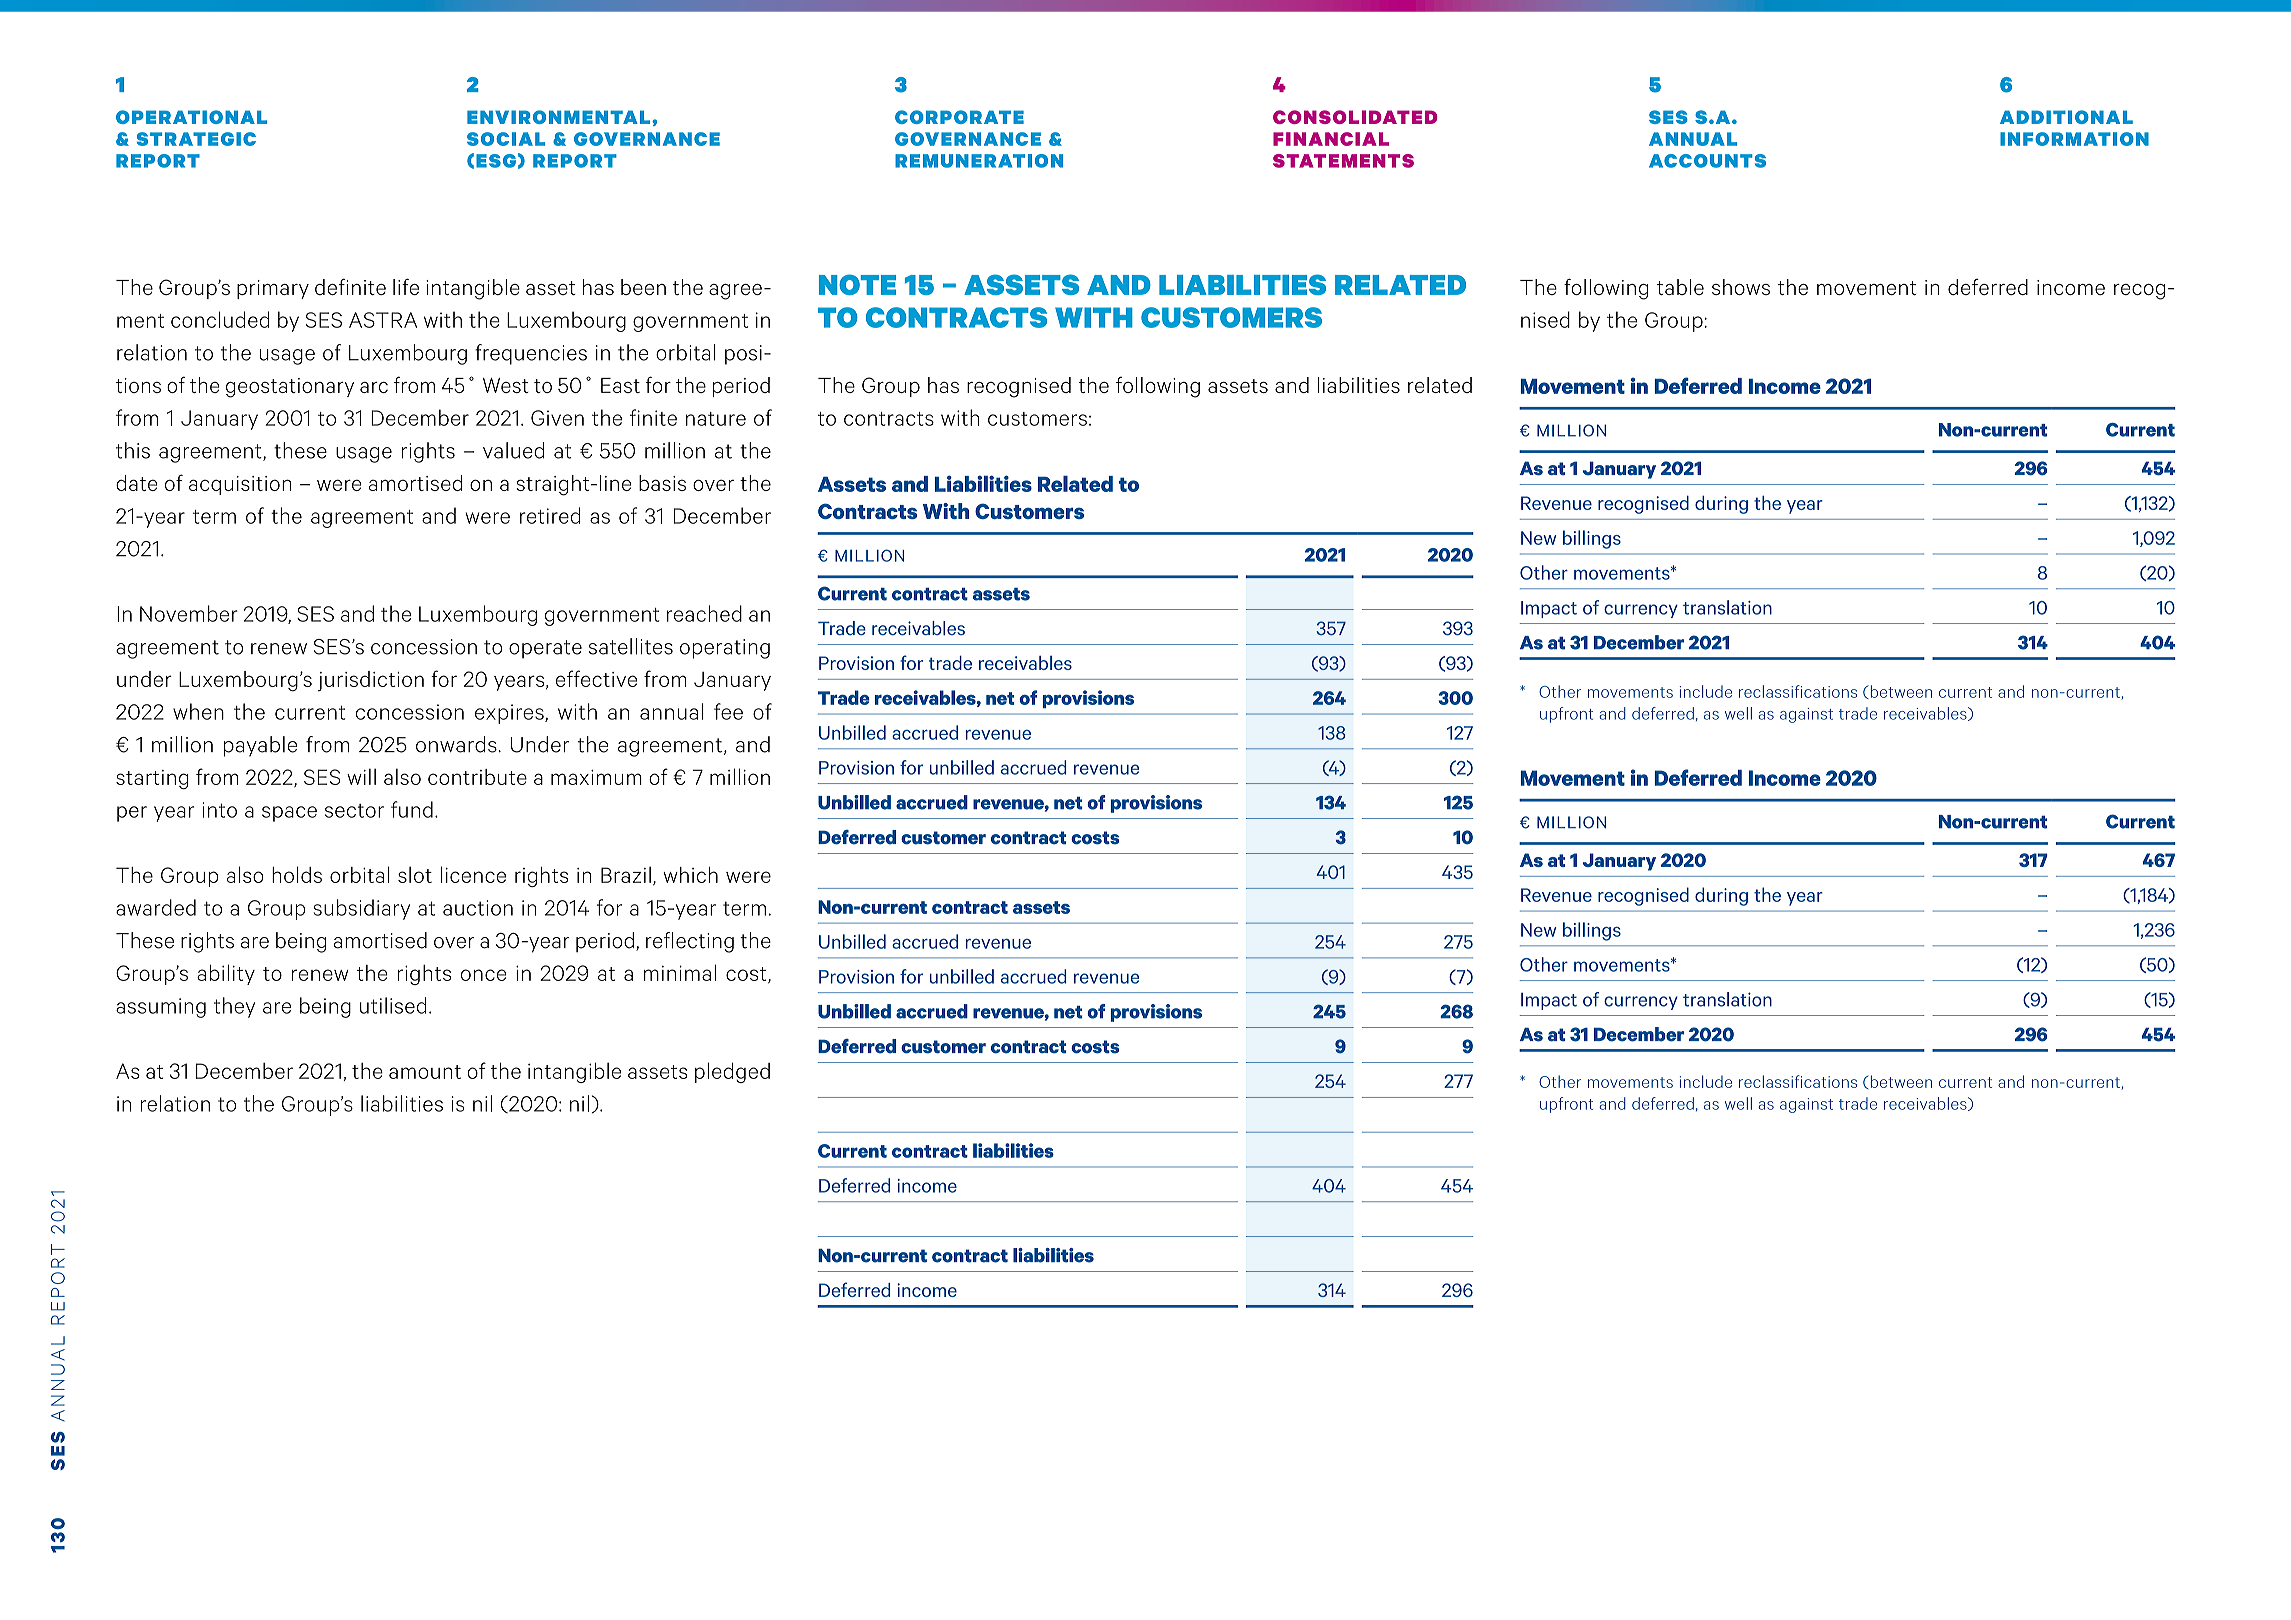 The width and height of the image is (2291, 1620). Describe the element at coordinates (857, 284) in the image. I see `NOTE` at that location.
